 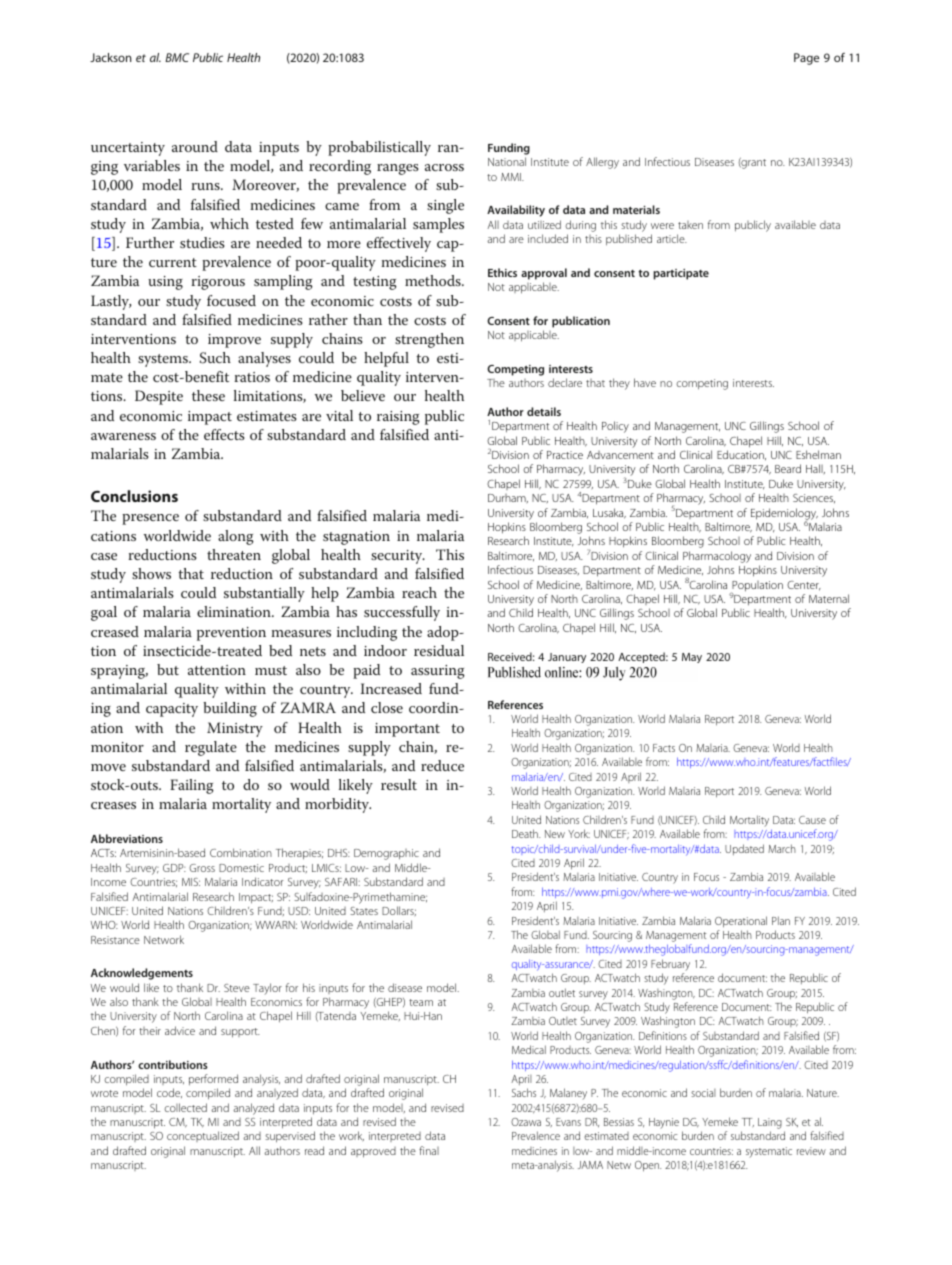 I want to click on Failing, so click(x=192, y=786).
